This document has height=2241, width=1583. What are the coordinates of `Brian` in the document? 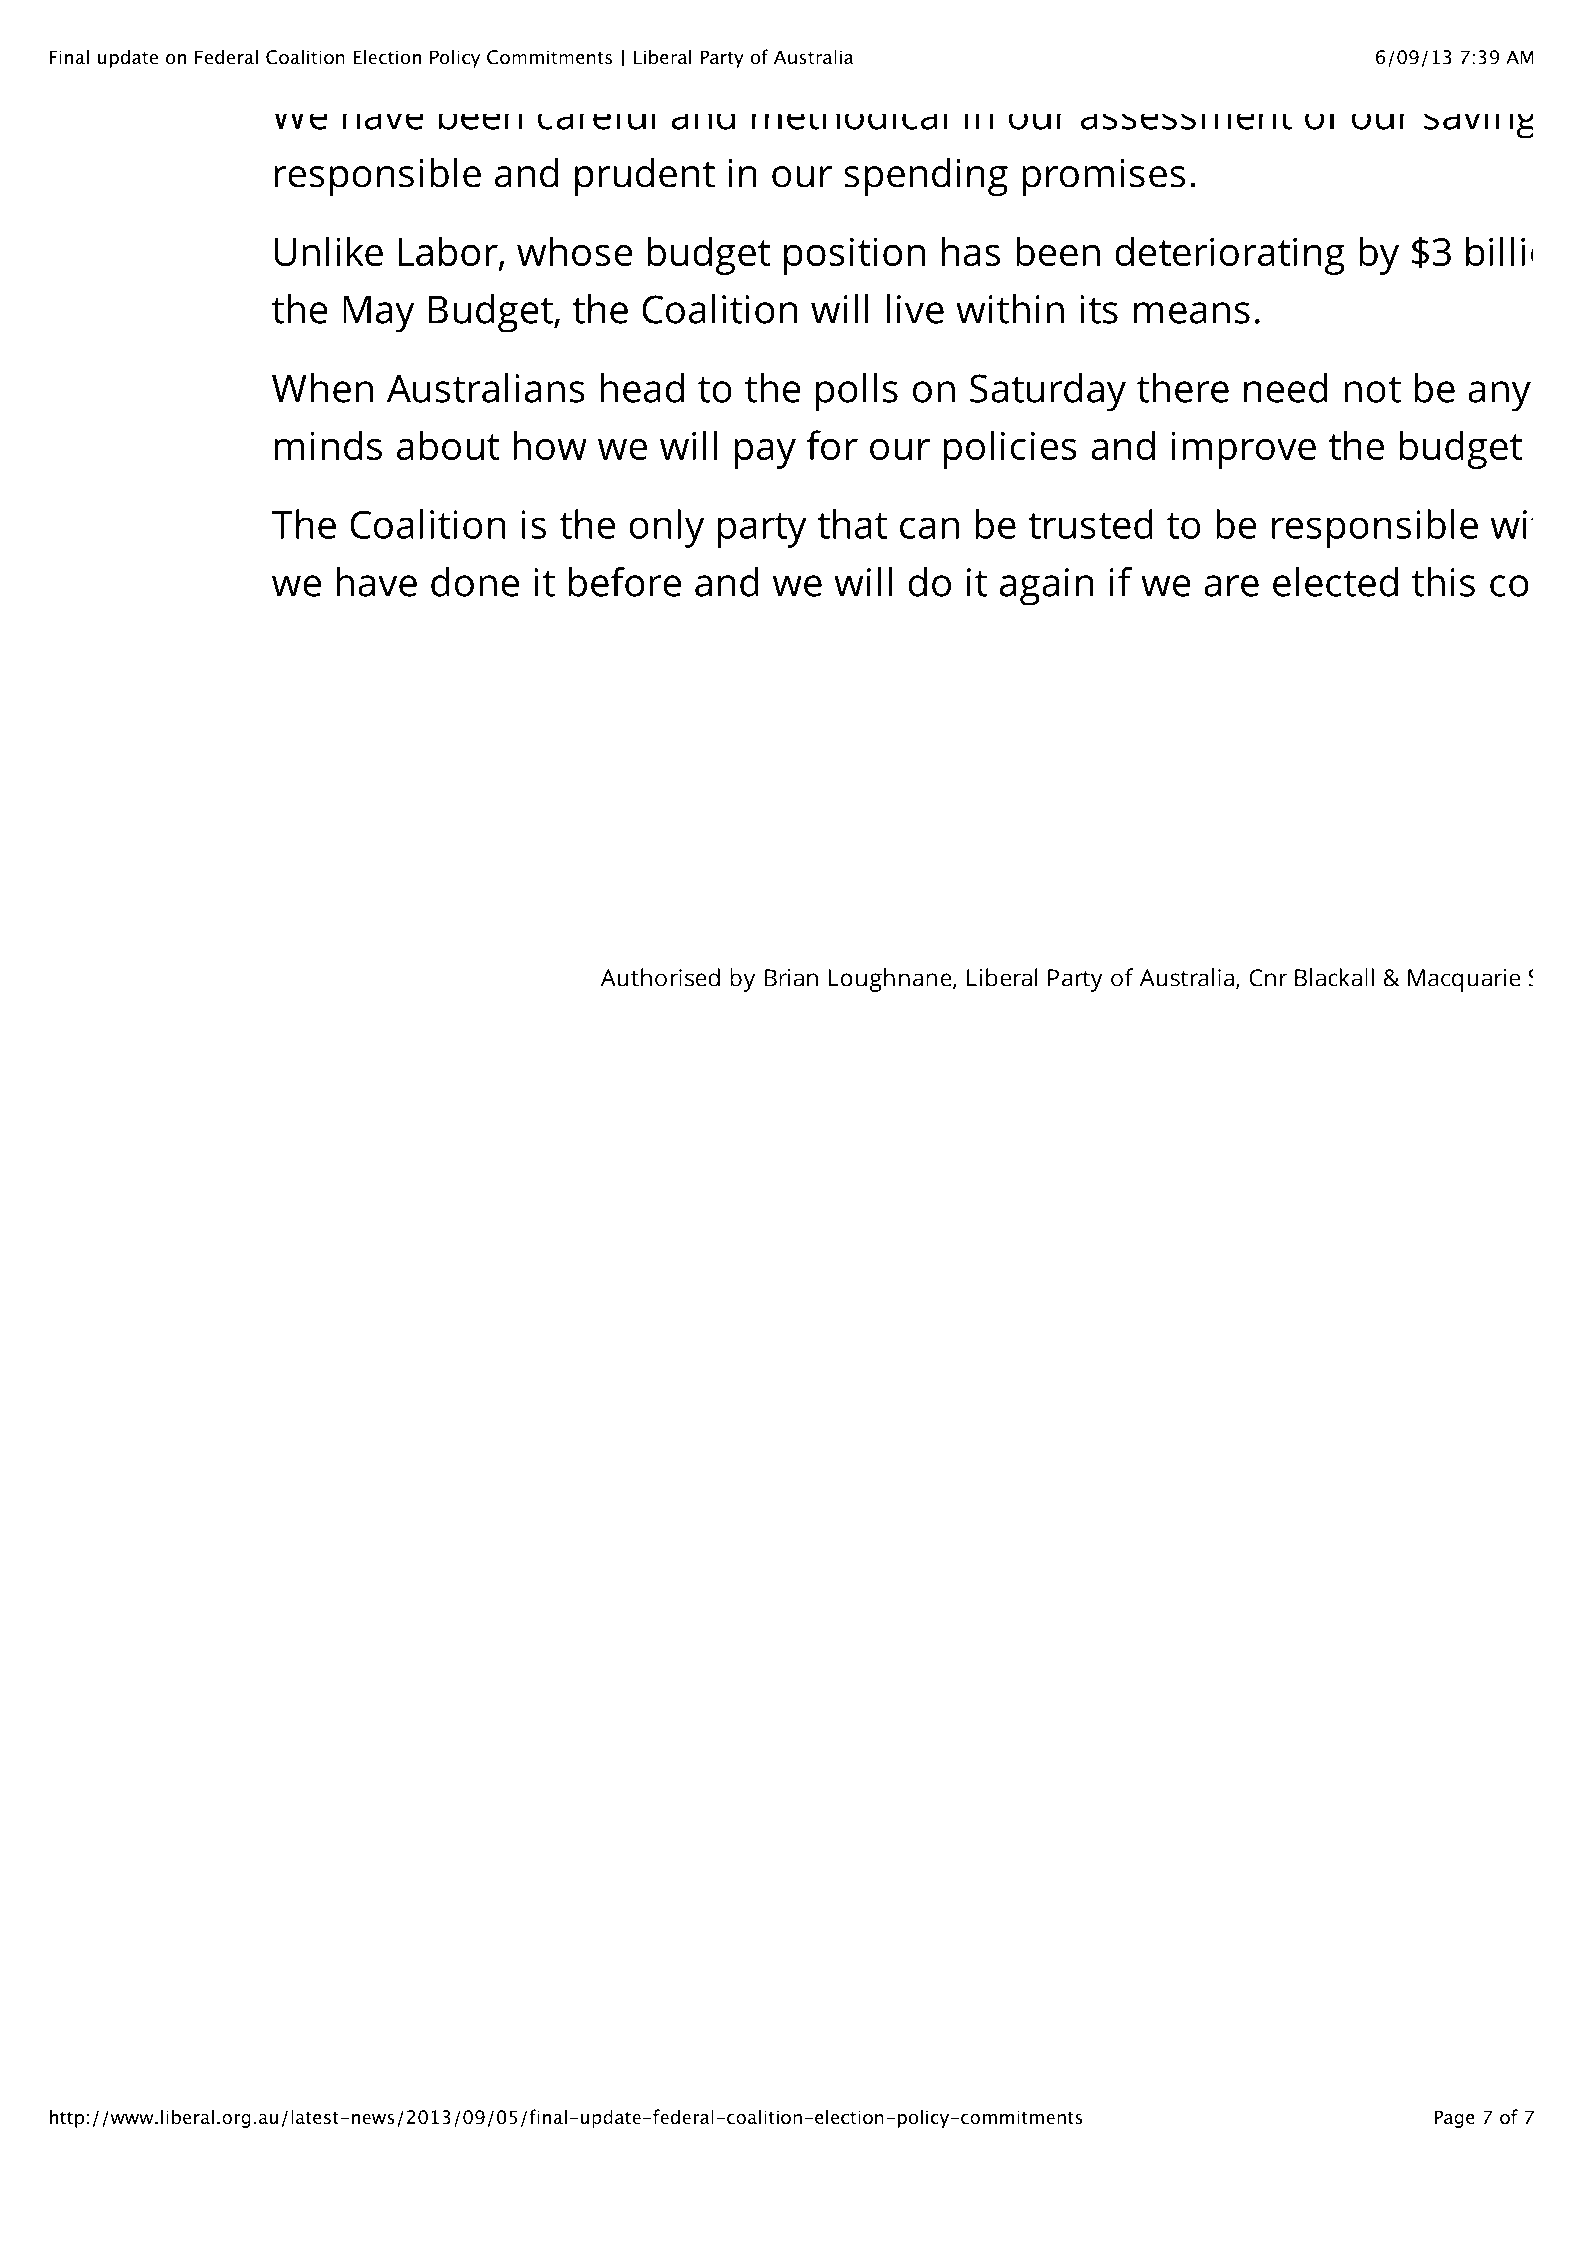 It's located at (791, 978).
